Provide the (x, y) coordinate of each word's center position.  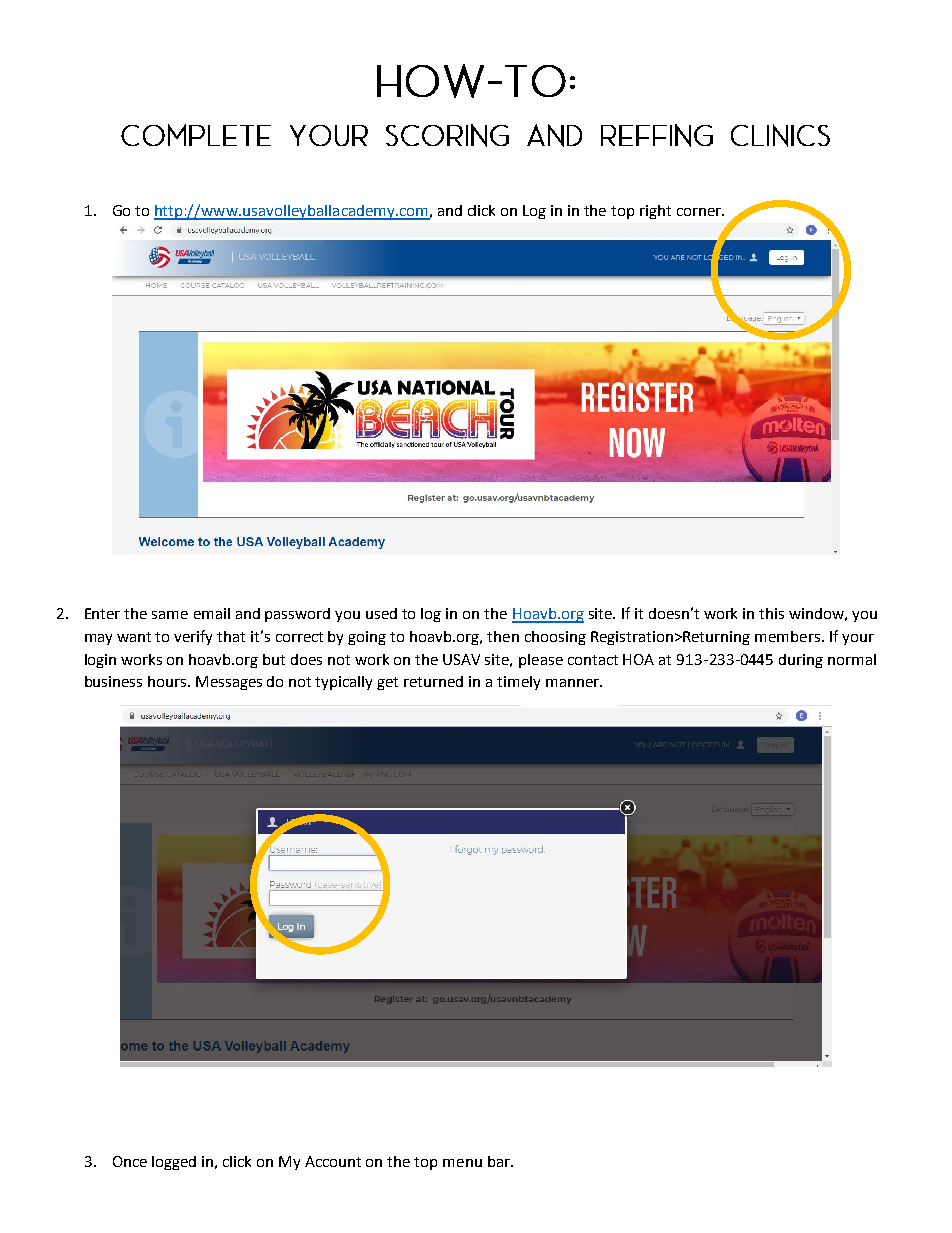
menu (462, 1163)
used (381, 613)
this (771, 613)
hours (168, 681)
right (655, 212)
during (801, 661)
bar (500, 1161)
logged (174, 1163)
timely (518, 683)
